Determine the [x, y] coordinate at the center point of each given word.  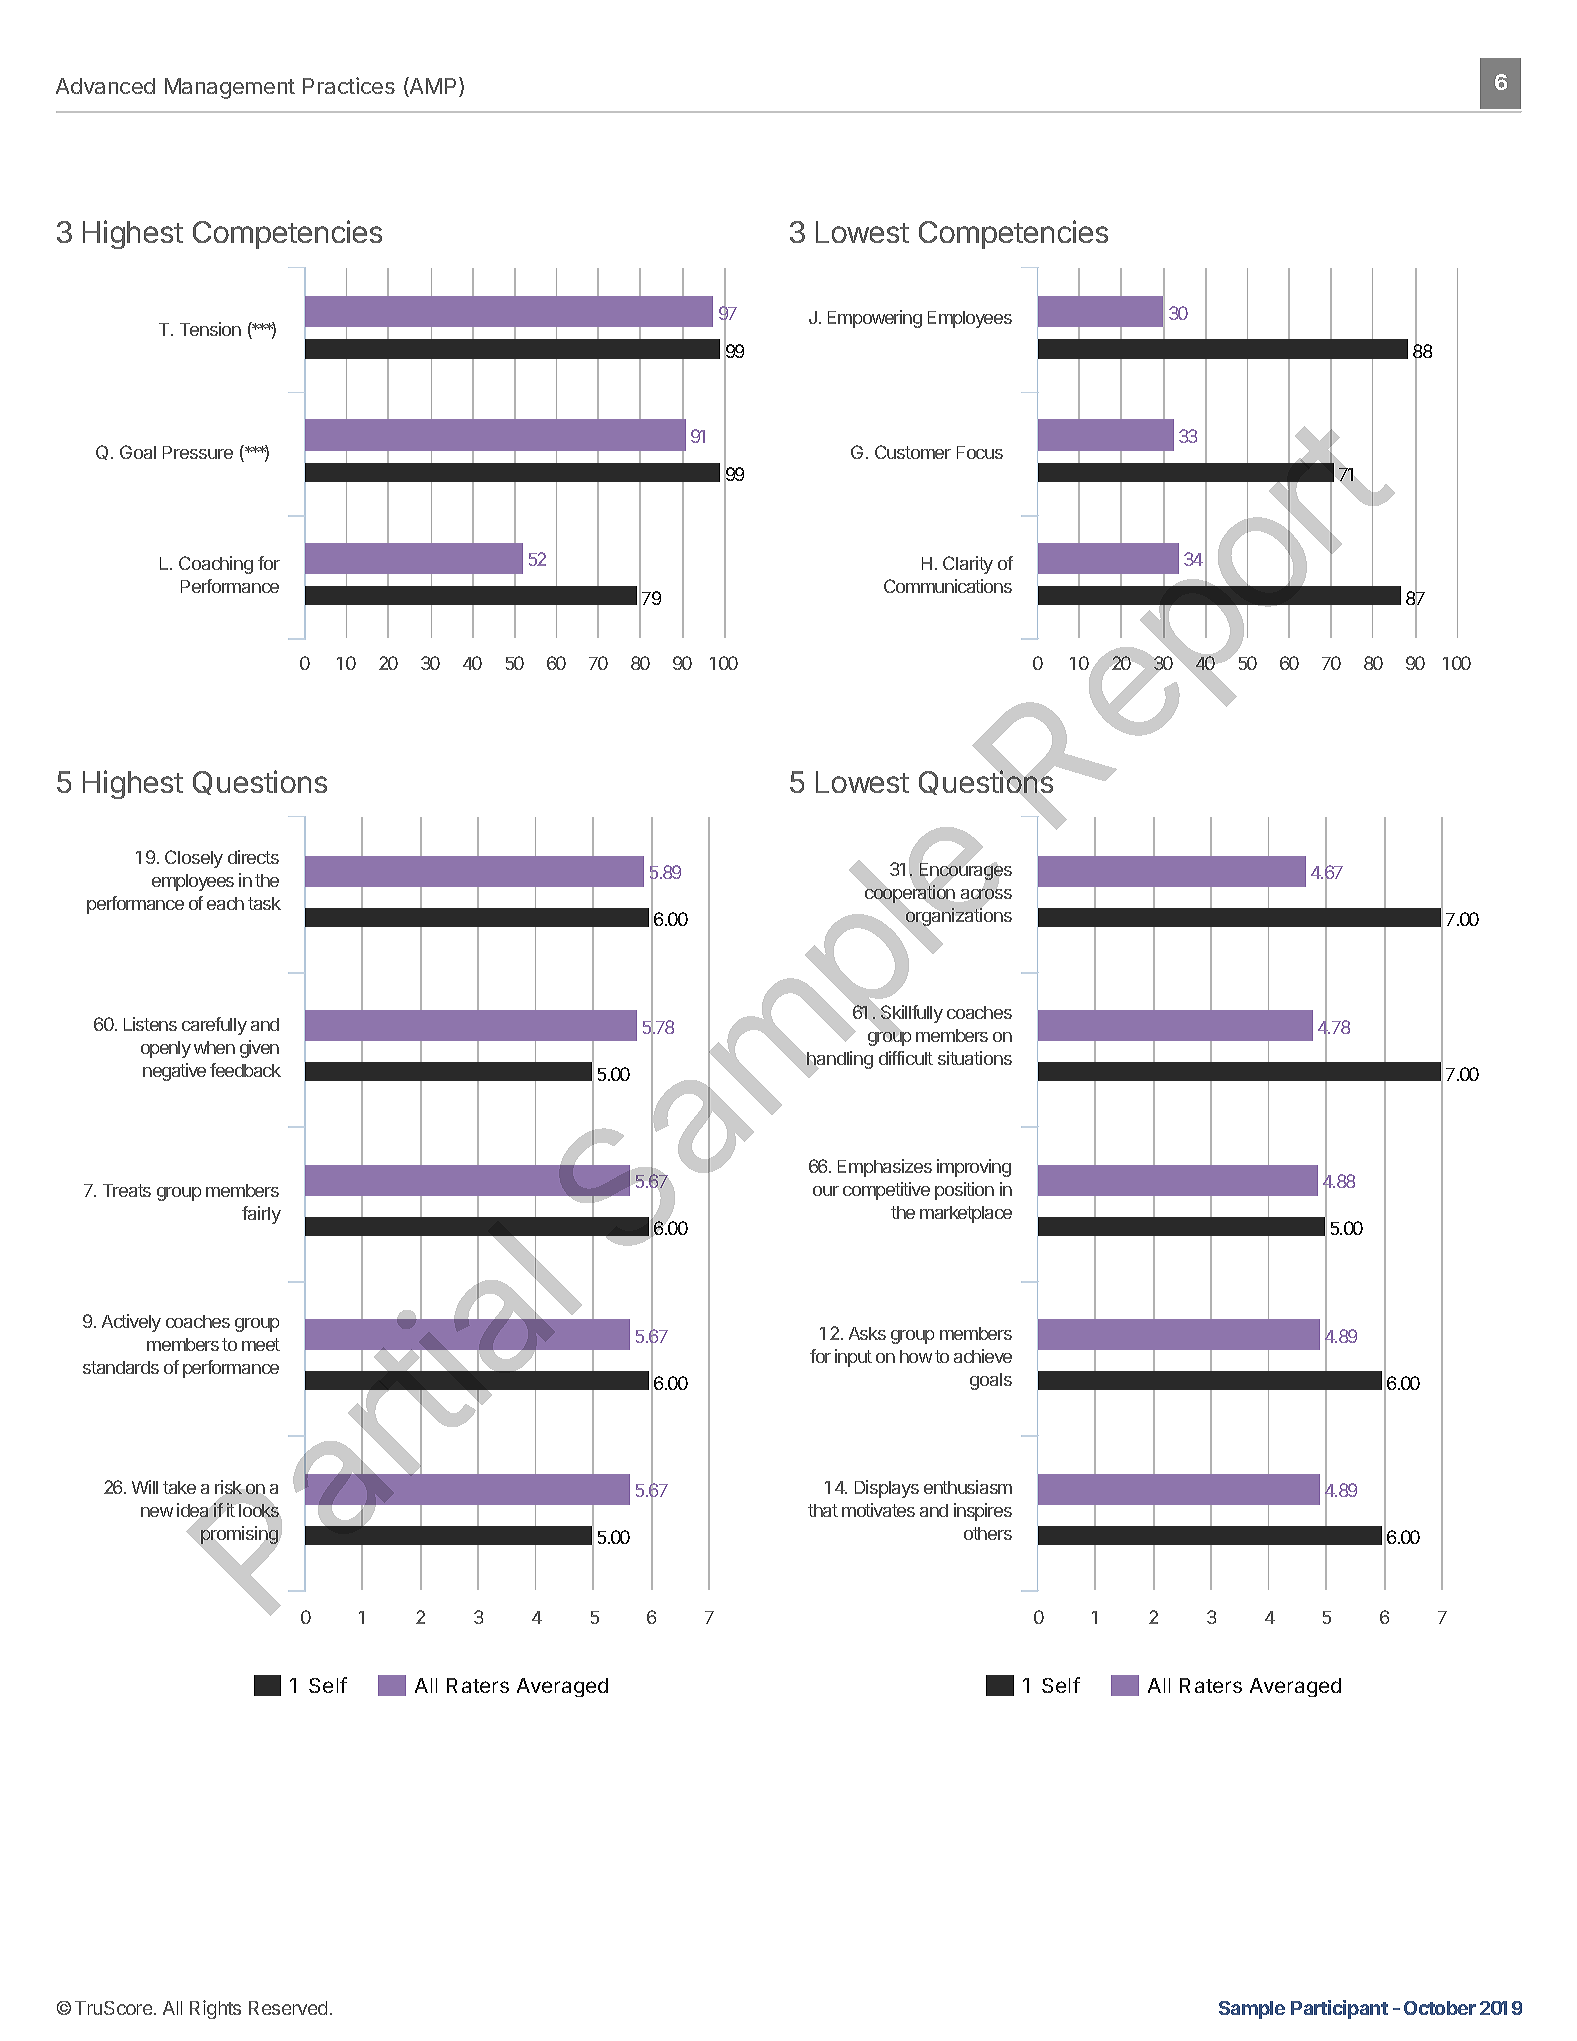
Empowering [875, 319]
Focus [980, 452]
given [259, 1049]
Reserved [288, 2008]
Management [230, 88]
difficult [906, 1058]
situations [975, 1058]
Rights [215, 2009]
